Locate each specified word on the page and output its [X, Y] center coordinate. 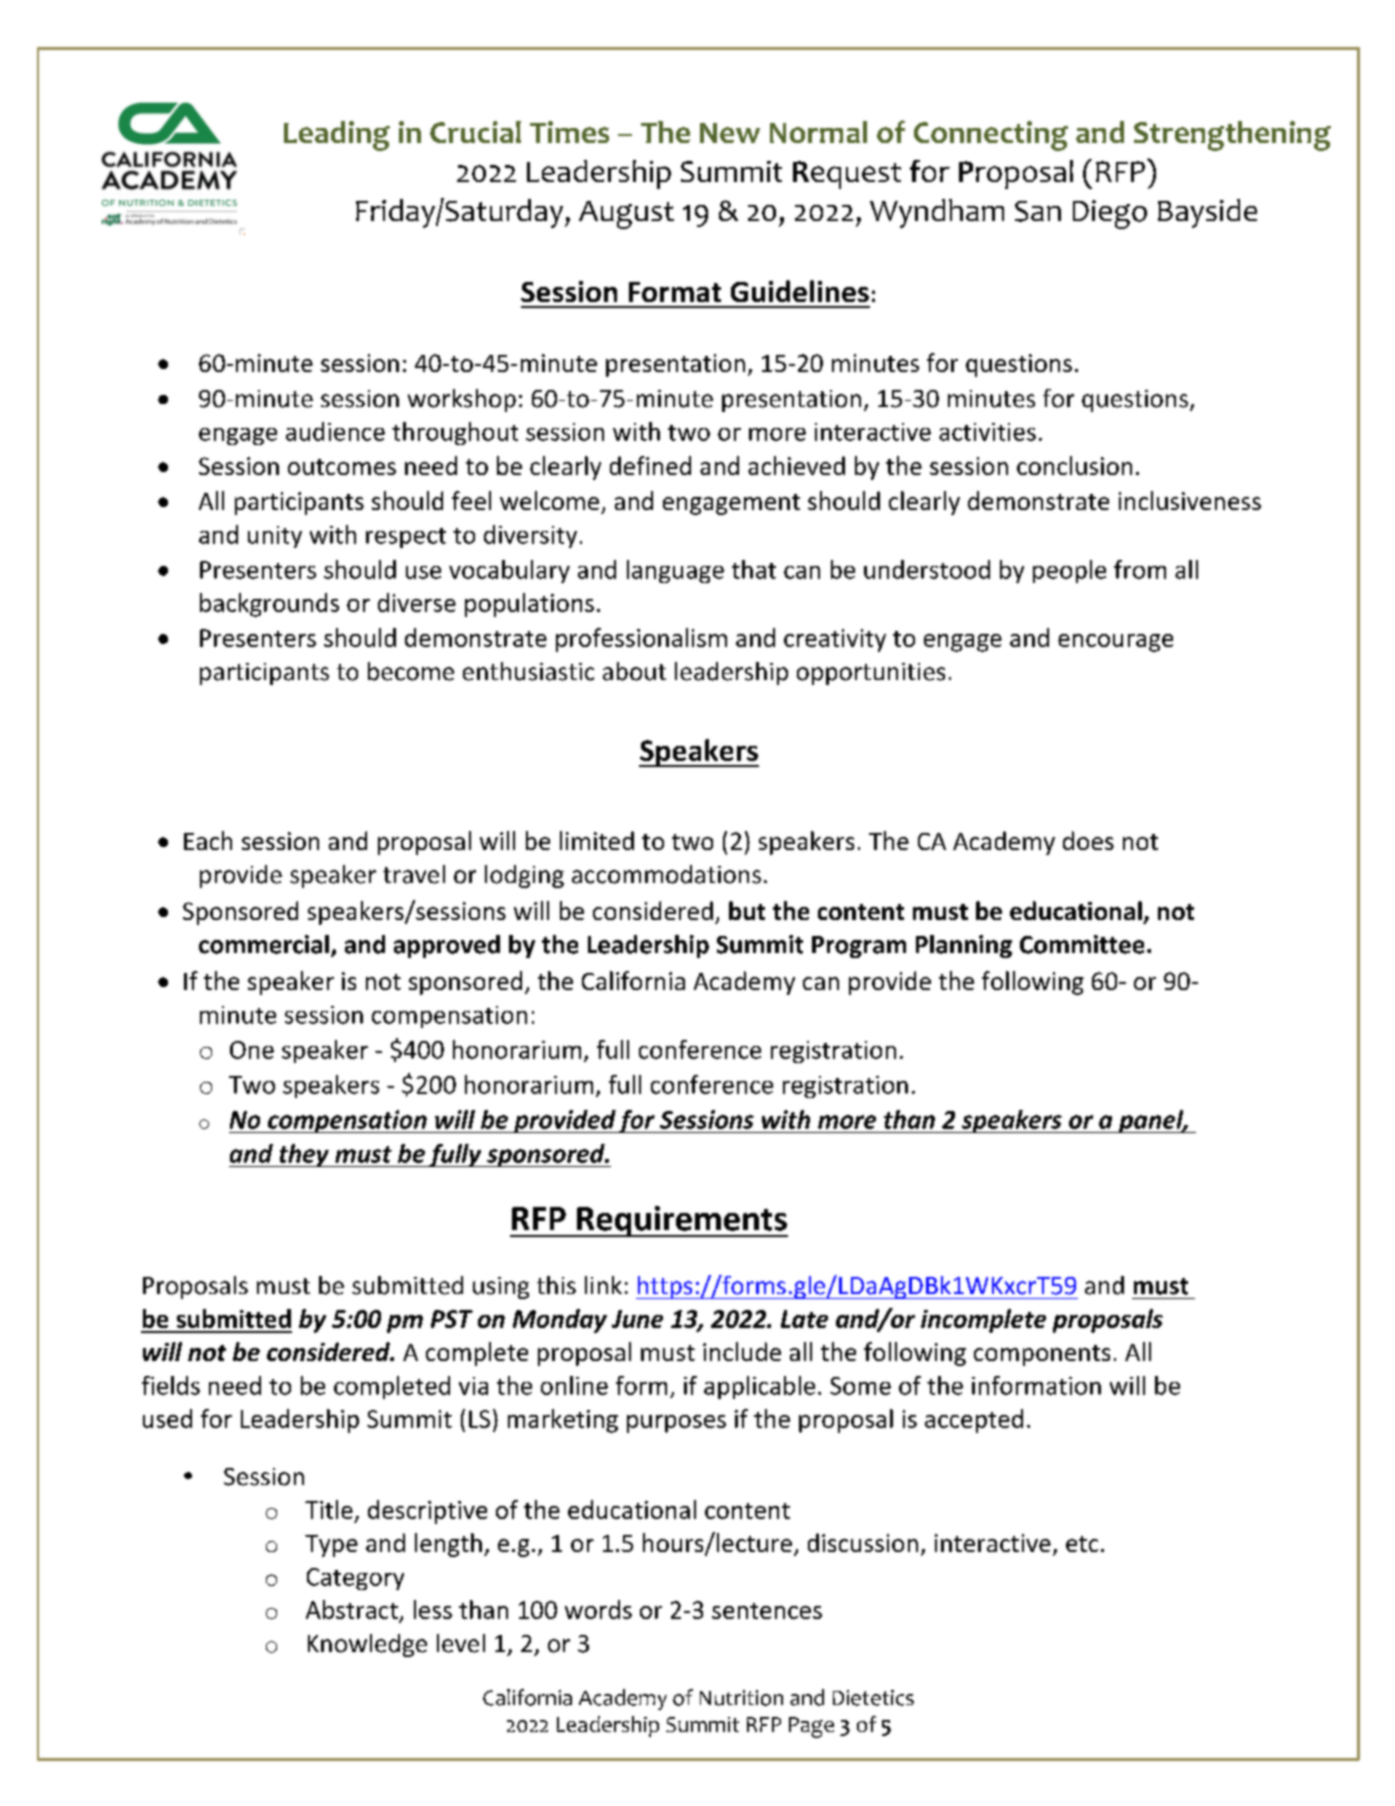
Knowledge [367, 1645]
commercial [264, 944]
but [747, 910]
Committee [1082, 944]
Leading [337, 136]
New [730, 133]
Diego [1110, 214]
